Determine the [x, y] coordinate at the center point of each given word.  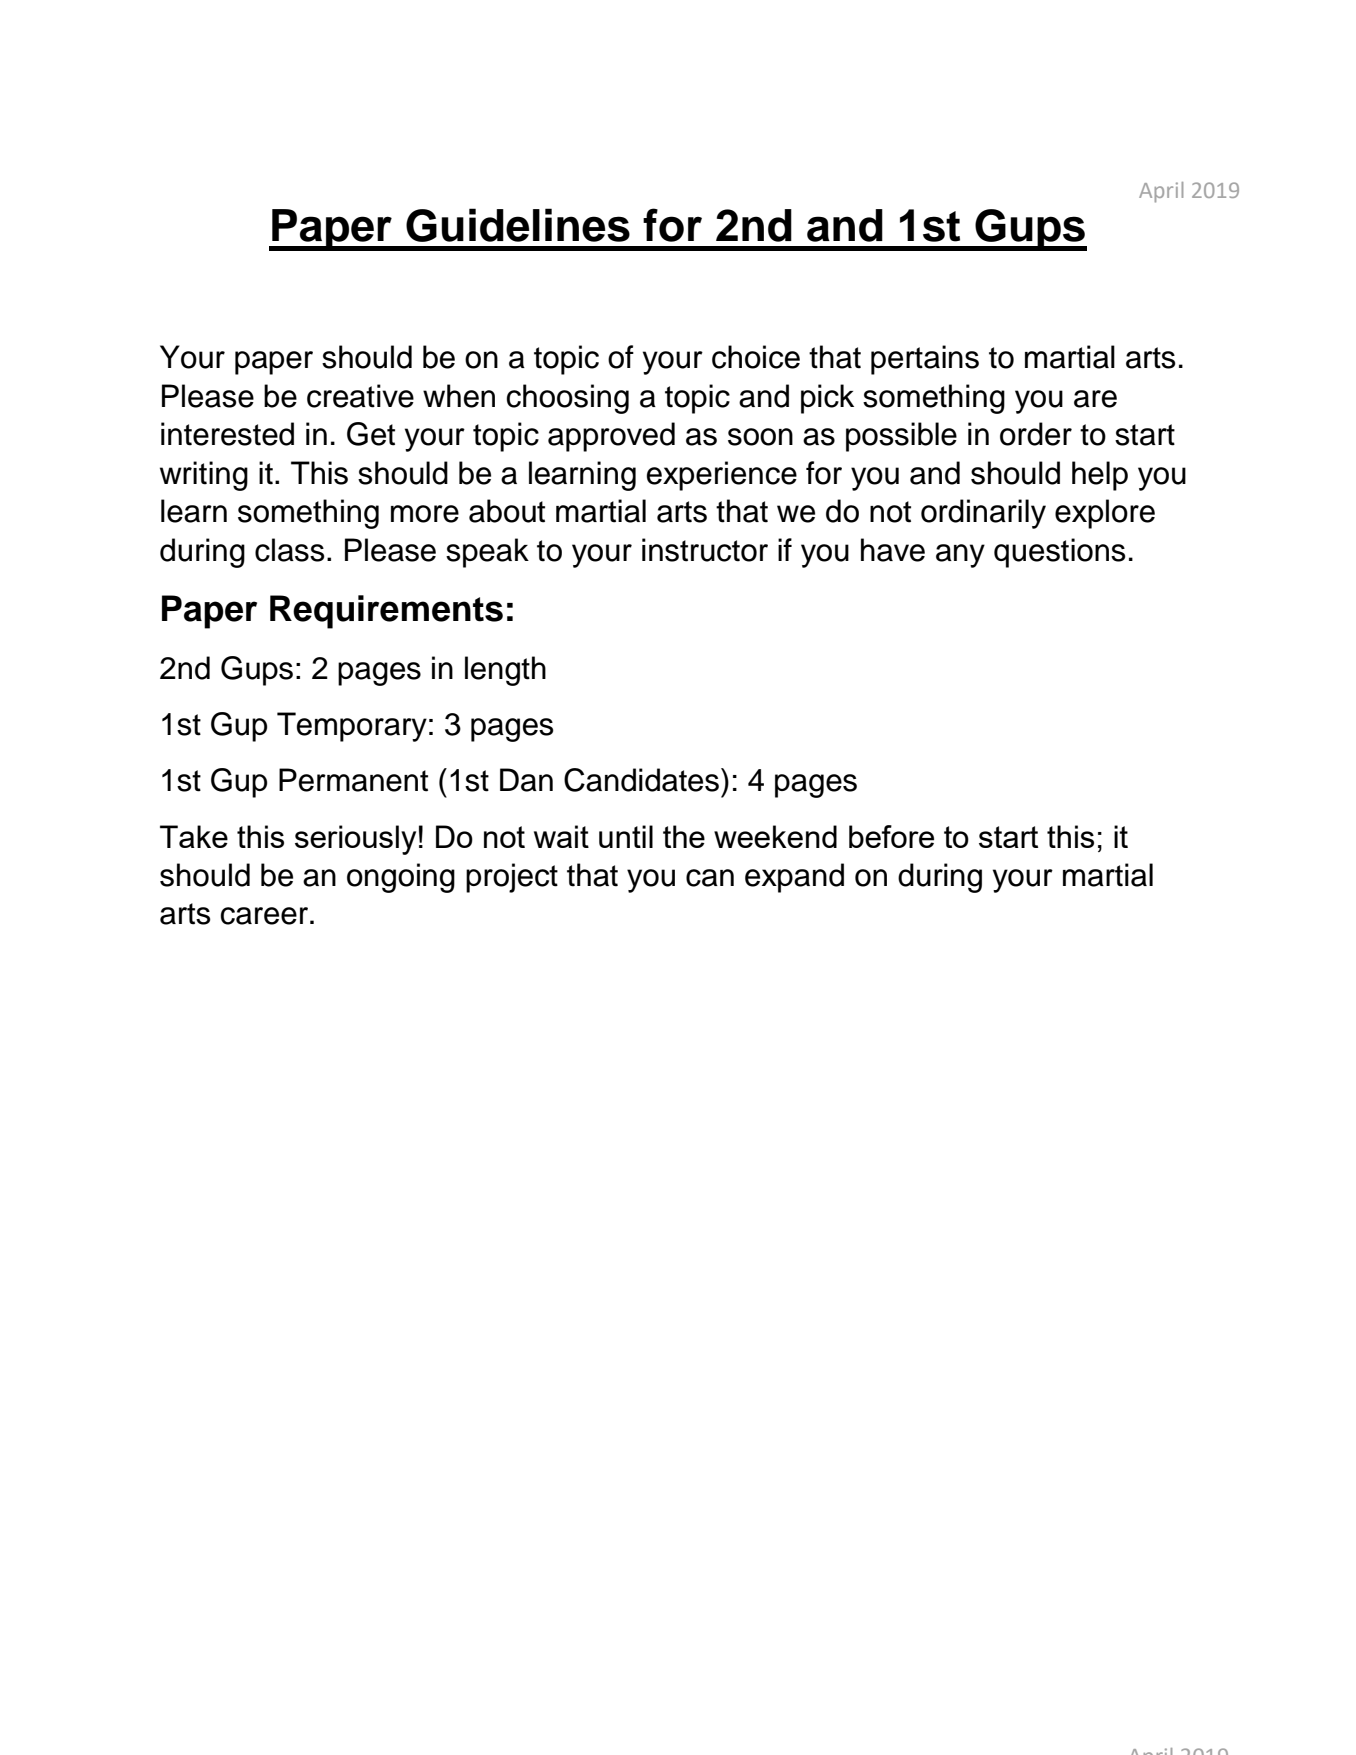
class [290, 550]
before [891, 836]
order [1036, 434]
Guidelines [518, 225]
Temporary [352, 727]
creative [360, 396]
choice [756, 357]
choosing [568, 399]
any [960, 556]
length [505, 671]
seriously [355, 840]
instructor [705, 550]
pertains [925, 360]
